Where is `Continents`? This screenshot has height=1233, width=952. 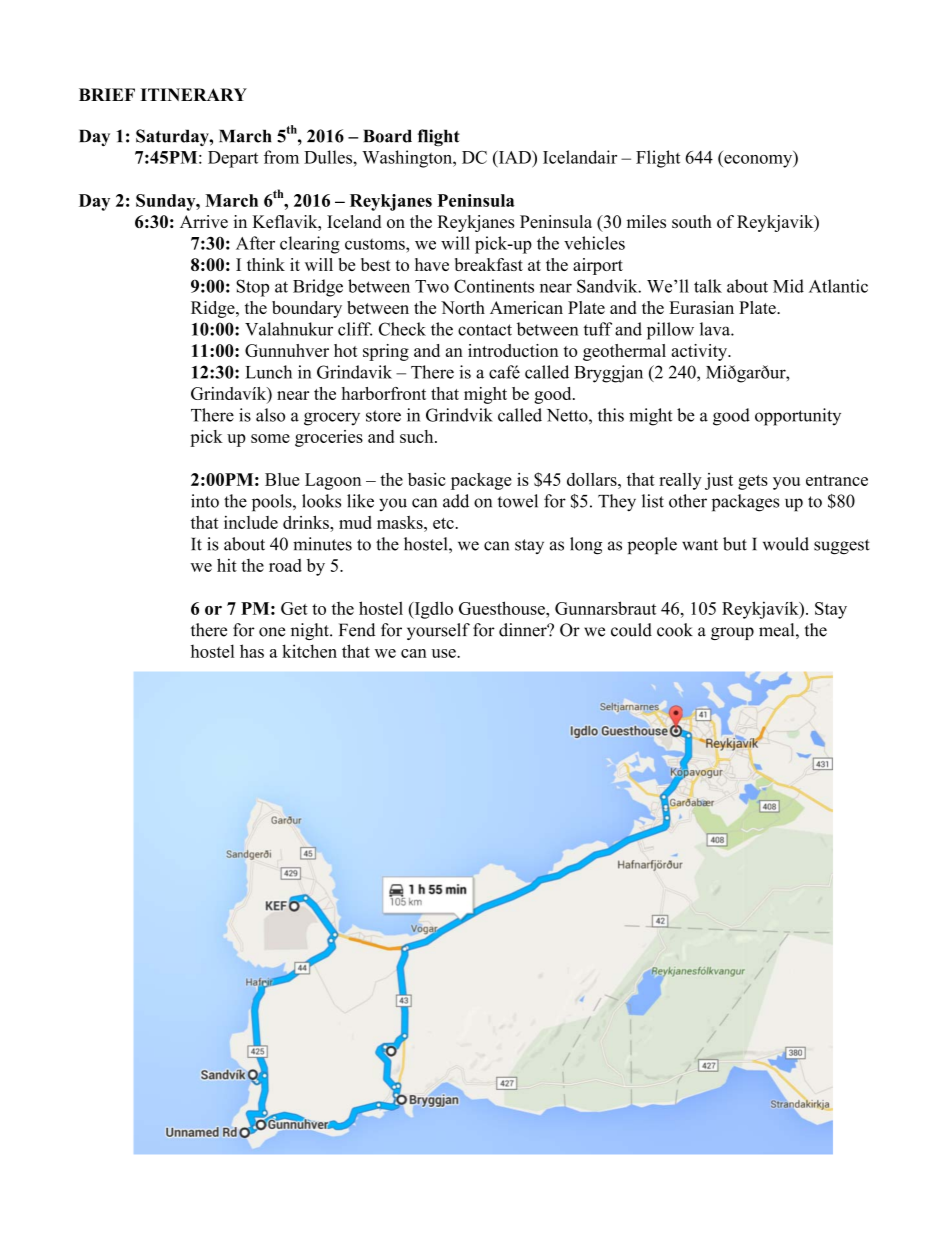
Continents is located at coordinates (494, 286).
